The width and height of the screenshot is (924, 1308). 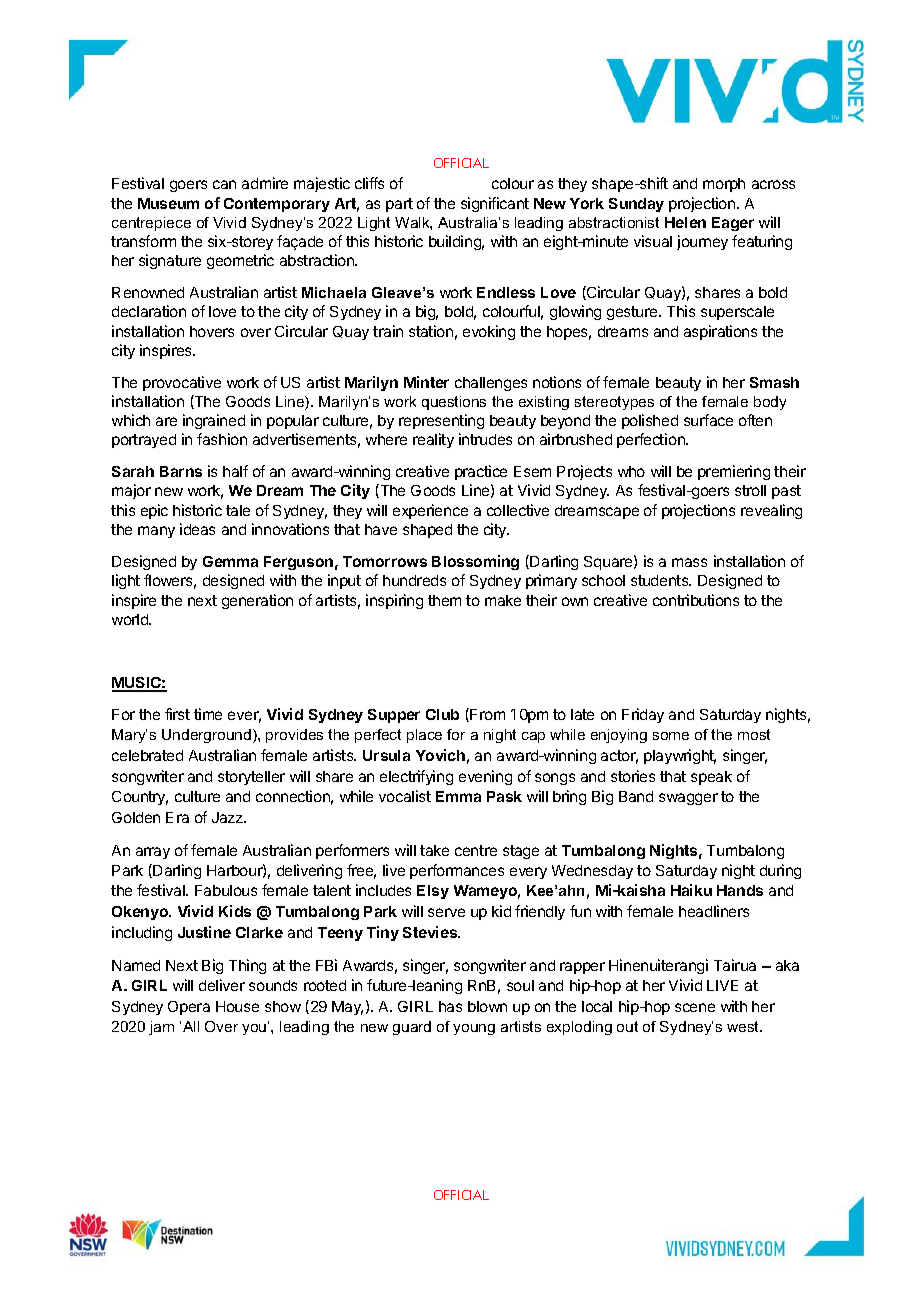 I want to click on half, so click(x=235, y=471).
